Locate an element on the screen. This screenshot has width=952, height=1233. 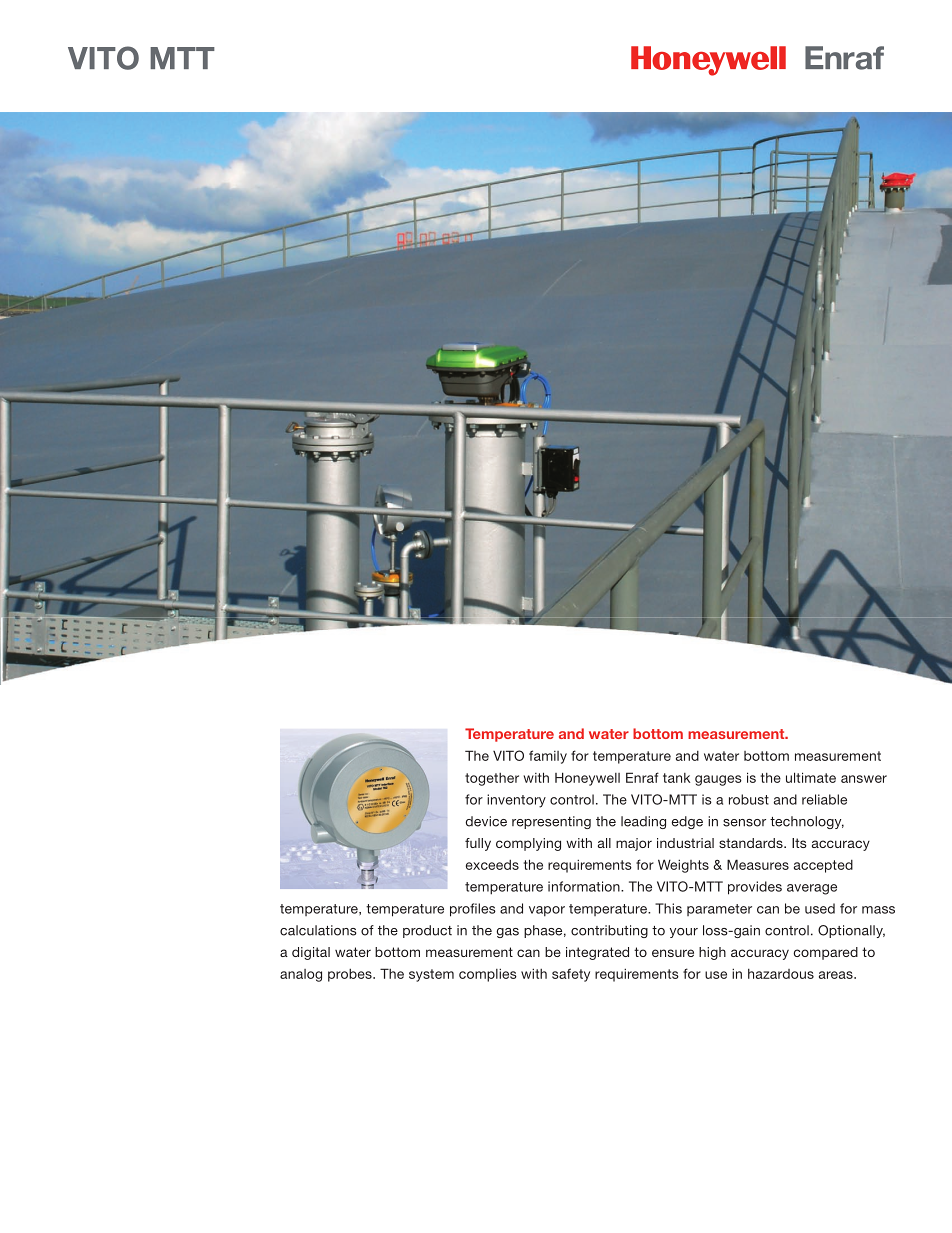
together is located at coordinates (492, 779).
